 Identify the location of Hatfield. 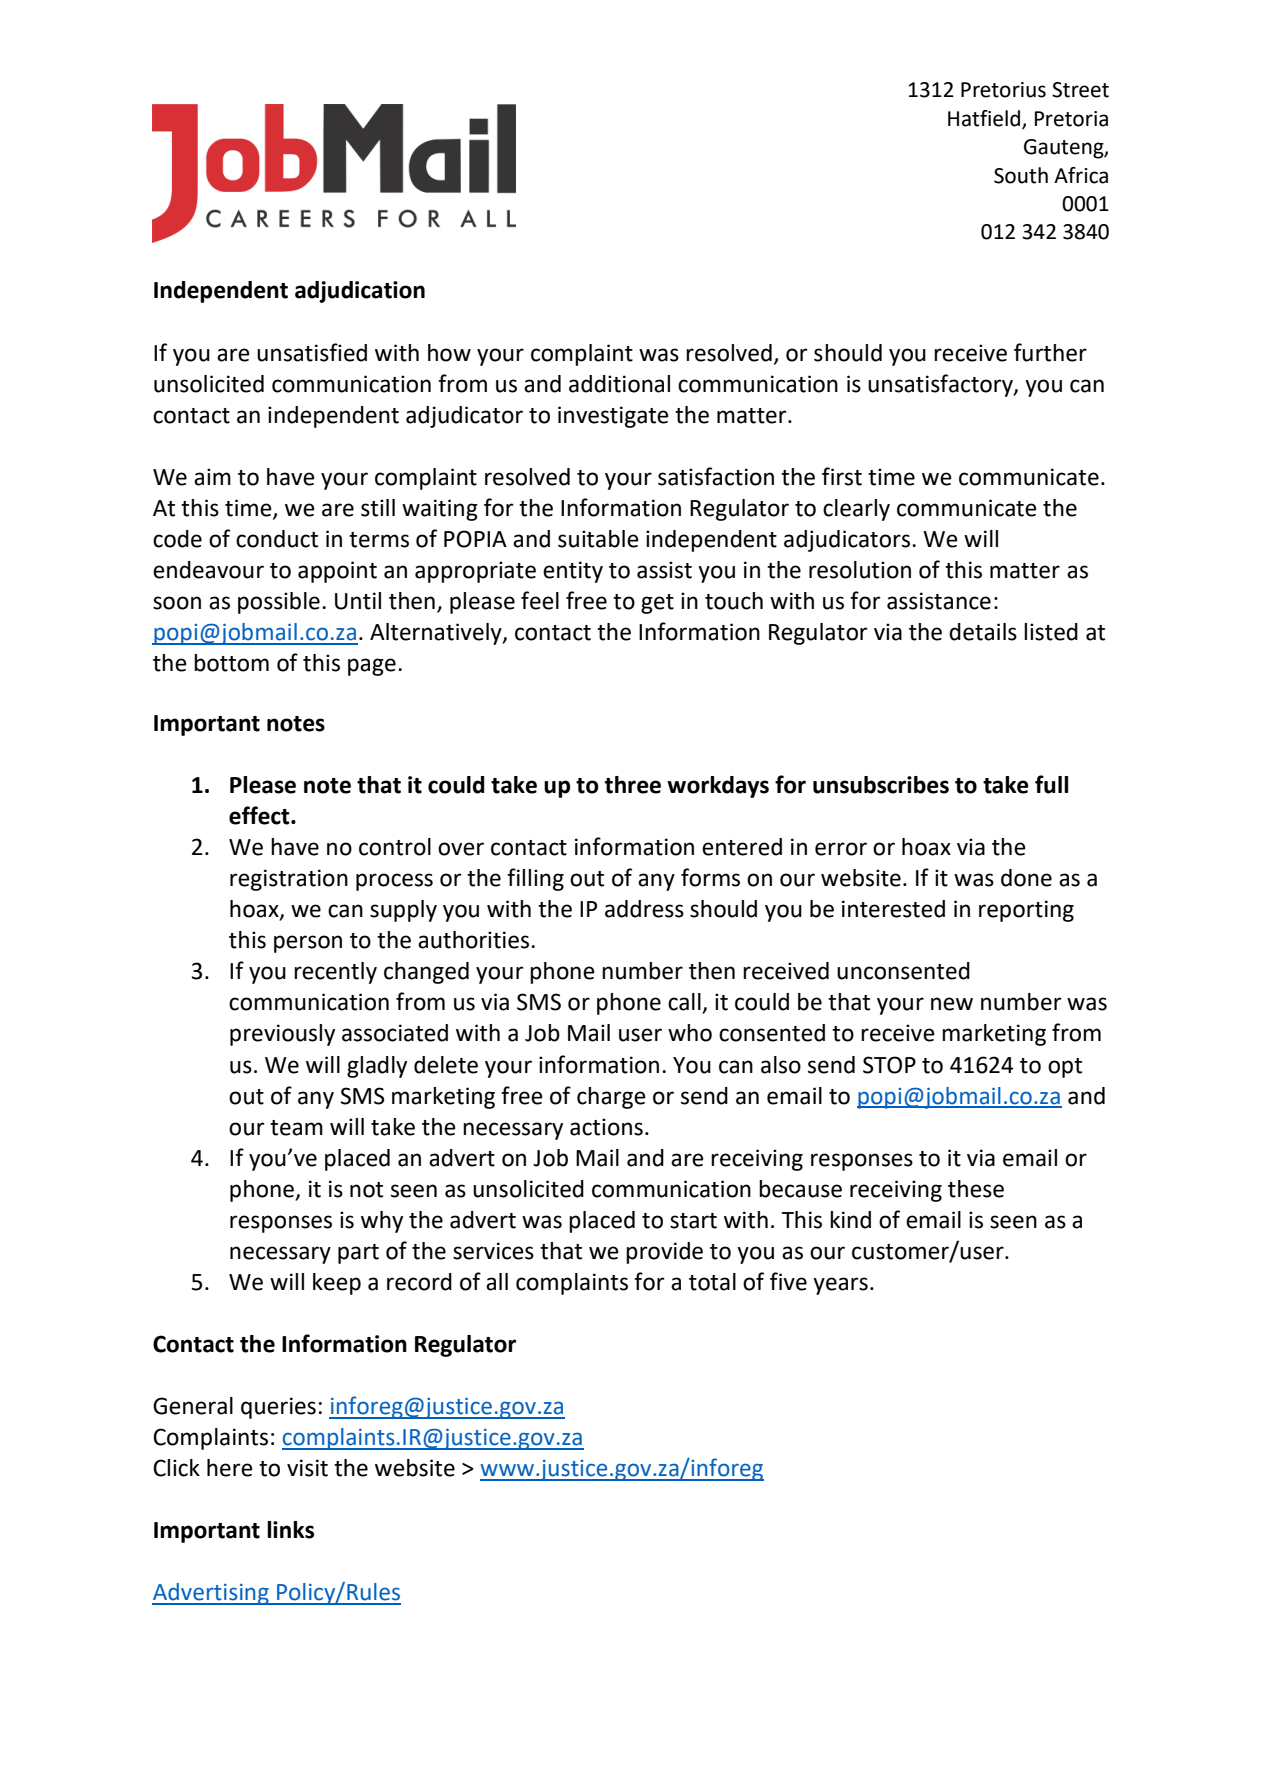
(985, 119).
